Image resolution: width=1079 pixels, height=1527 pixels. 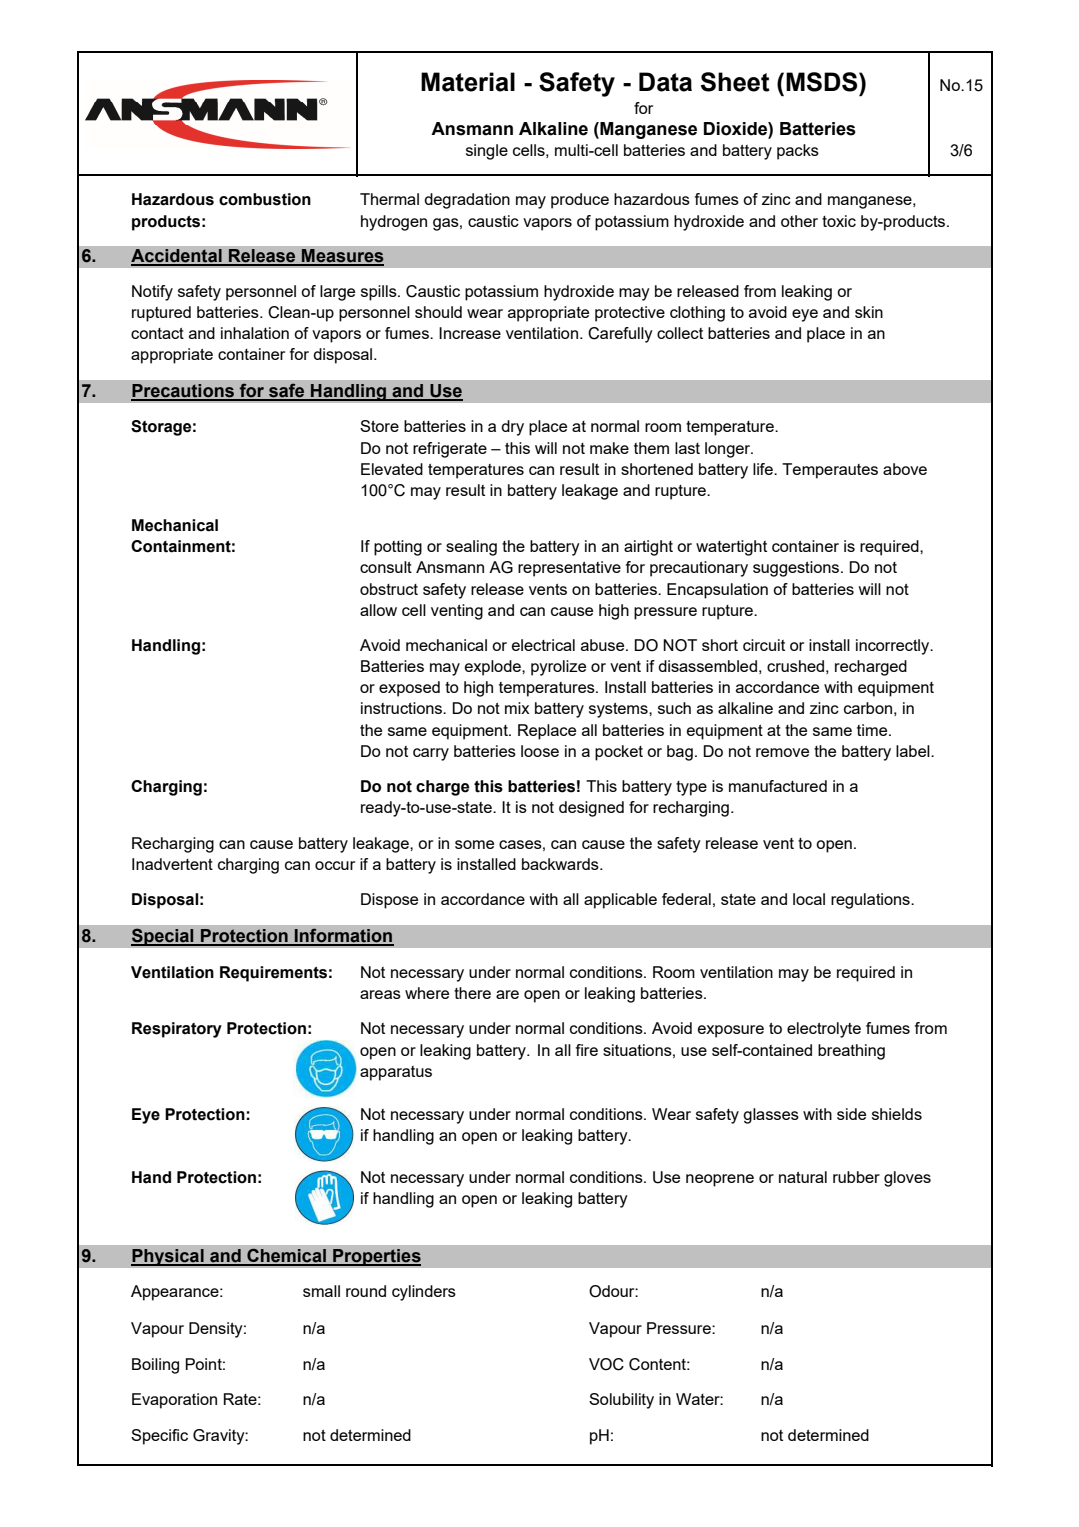 What do you see at coordinates (512, 428) in the page?
I see `dry` at bounding box center [512, 428].
